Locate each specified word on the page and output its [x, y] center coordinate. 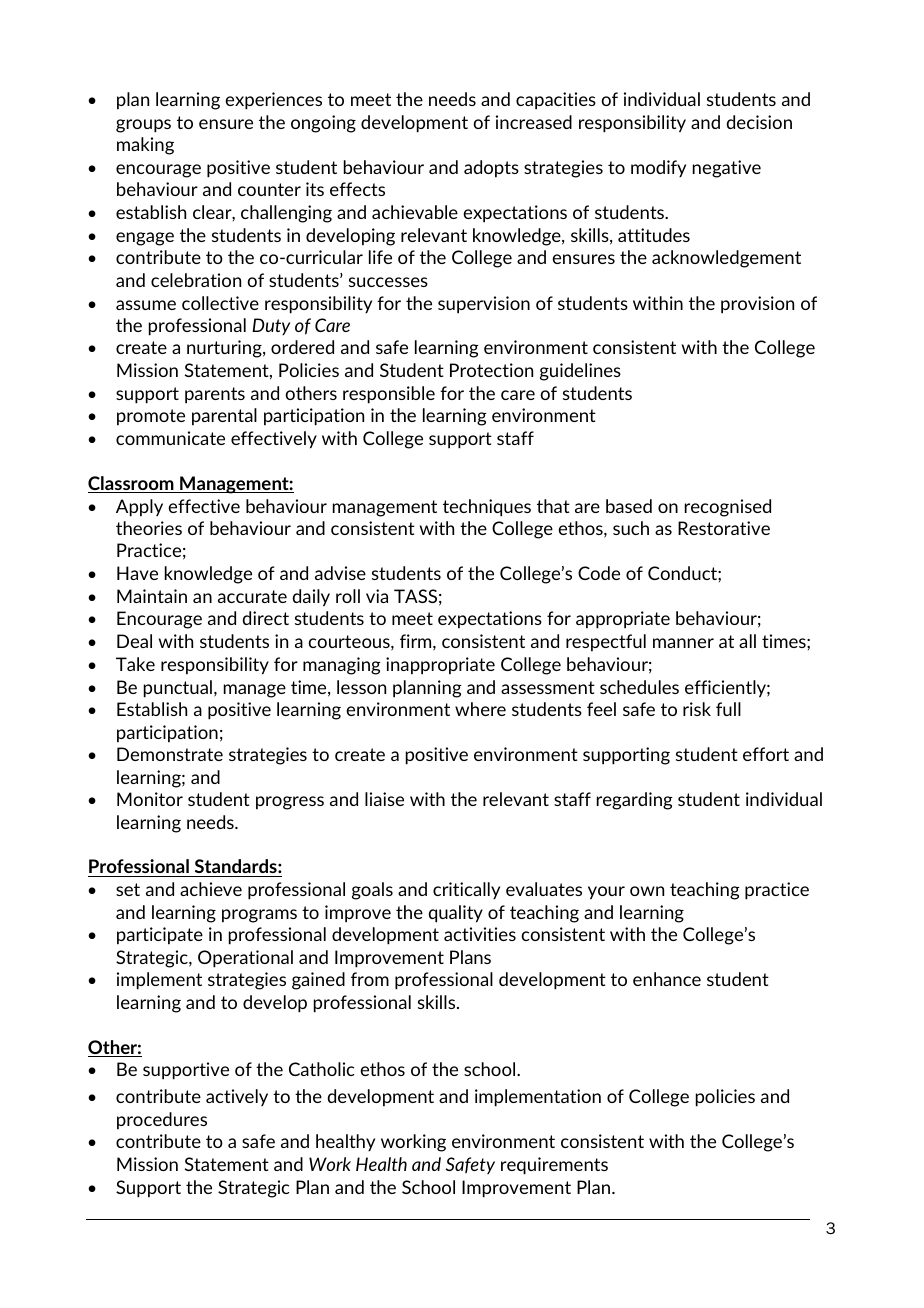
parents [215, 395]
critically [466, 890]
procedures [162, 1120]
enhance [667, 979]
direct [266, 618]
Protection [491, 370]
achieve [211, 889]
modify [658, 168]
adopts [491, 168]
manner [683, 643]
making [145, 146]
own [647, 891]
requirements [554, 1166]
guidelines [580, 372]
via [377, 596]
